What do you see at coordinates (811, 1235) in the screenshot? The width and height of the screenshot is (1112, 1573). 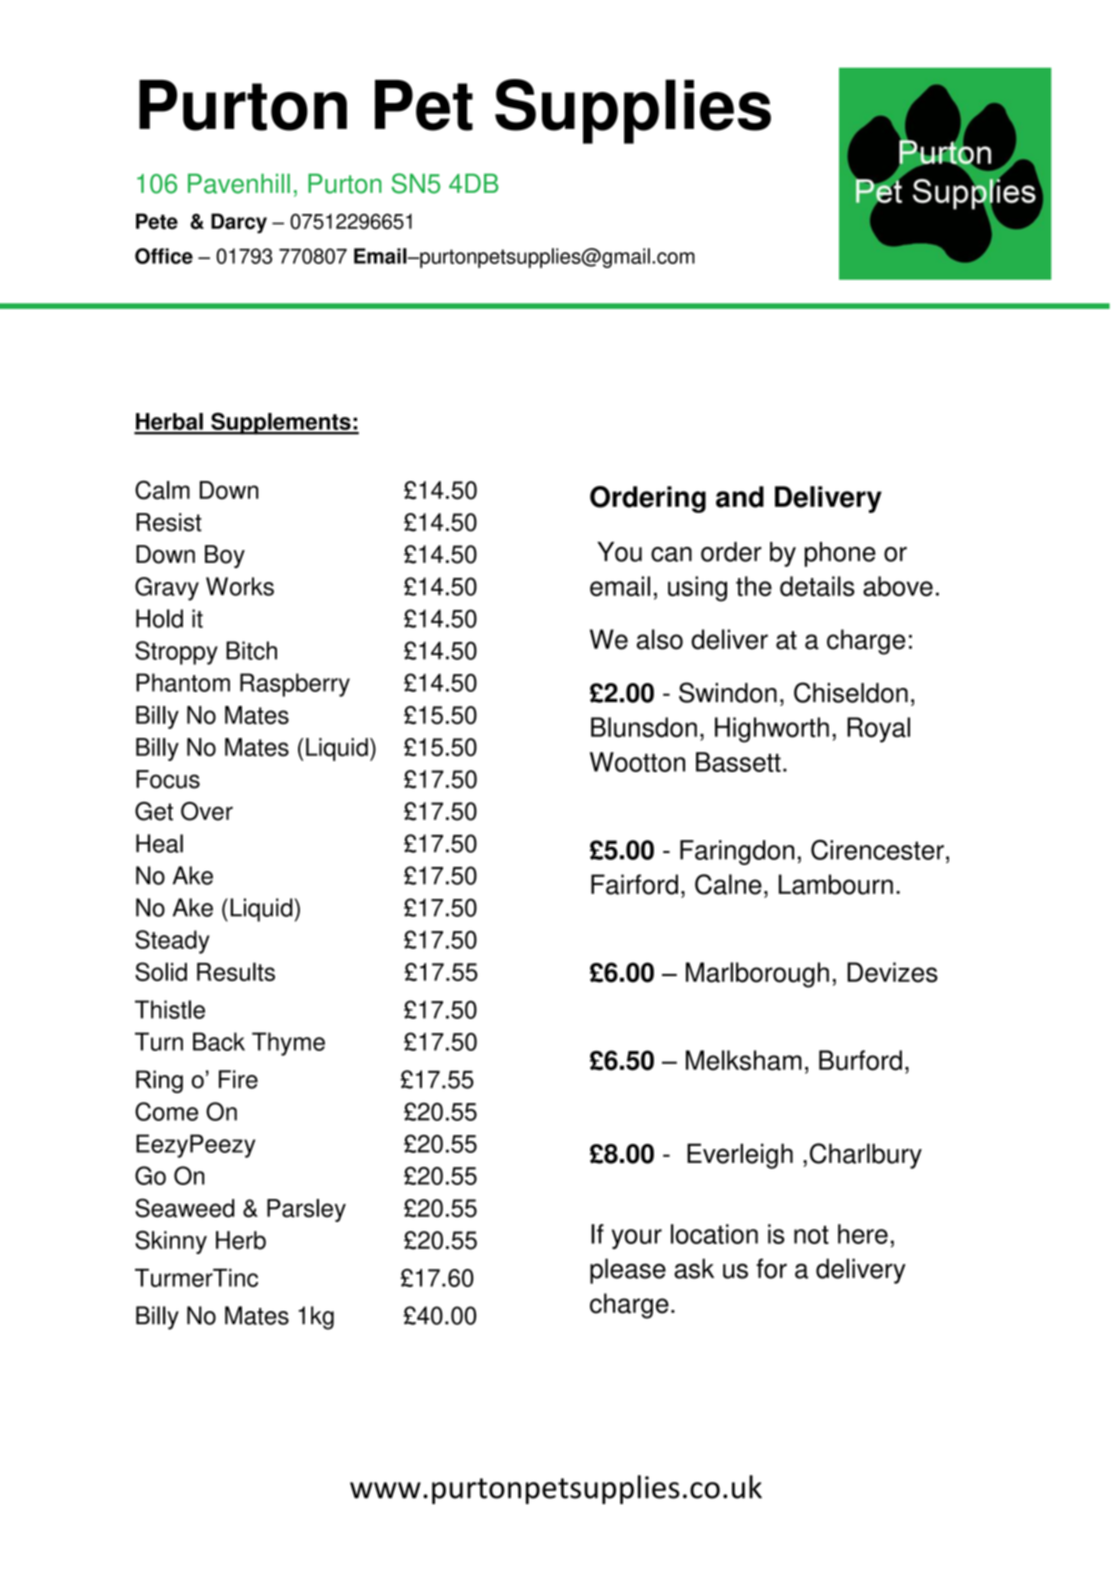 I see `not` at bounding box center [811, 1235].
